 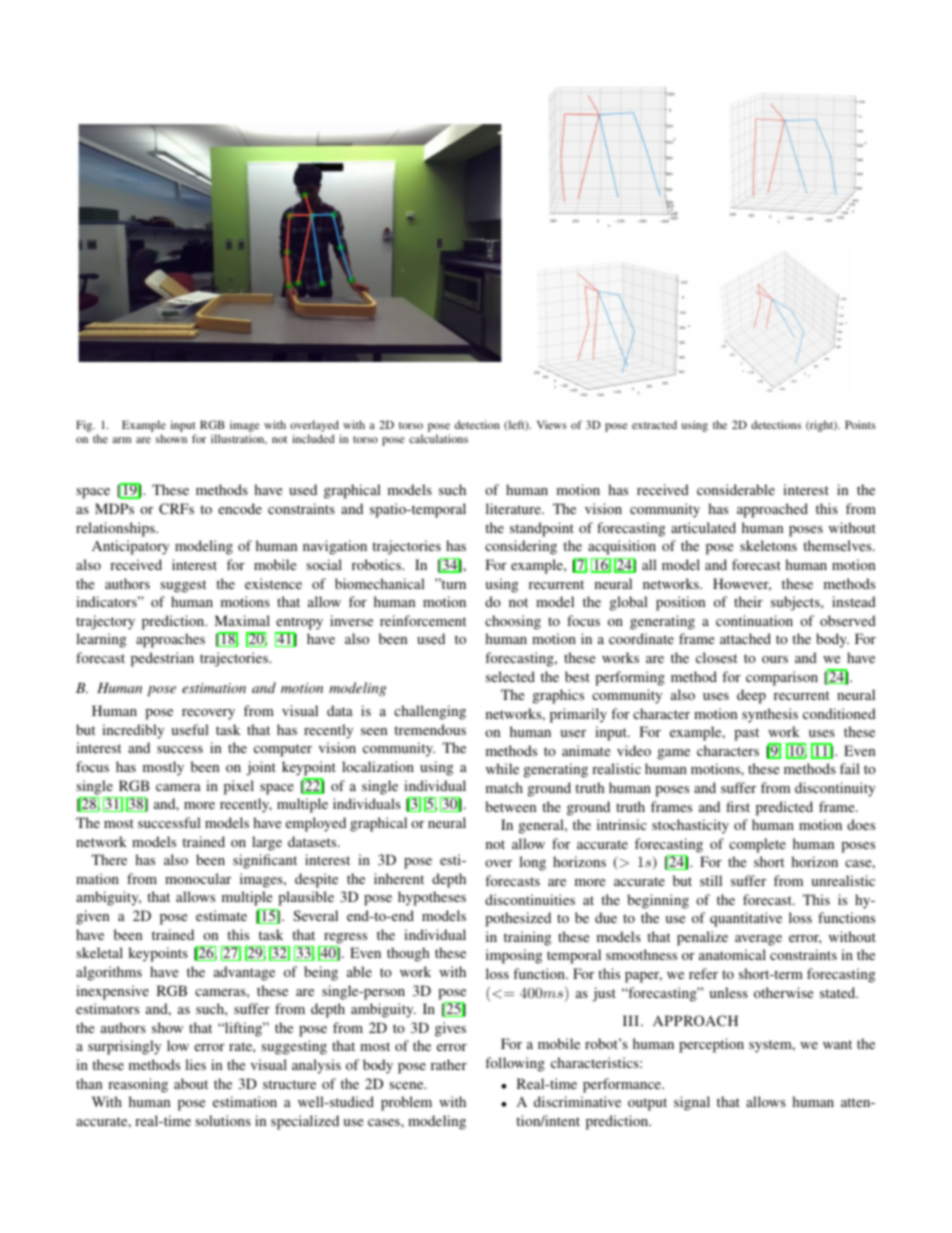 I want to click on discontinuity, so click(x=835, y=789).
